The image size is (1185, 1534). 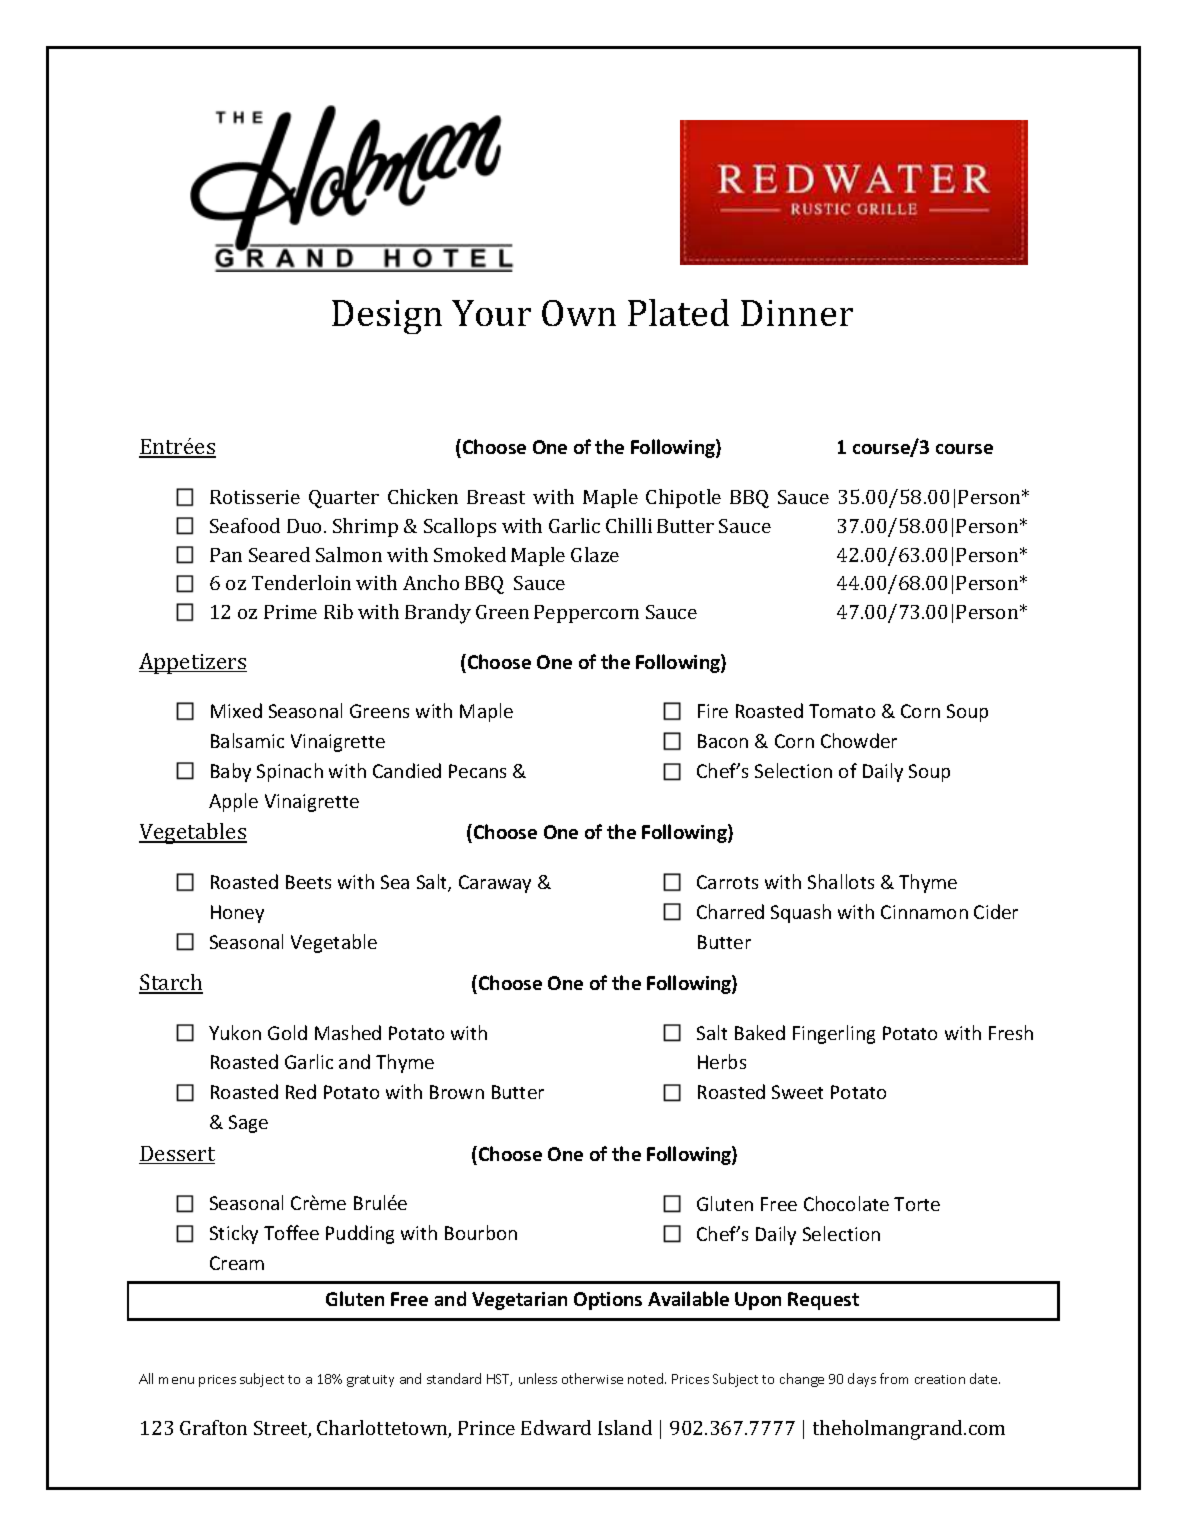 What do you see at coordinates (495, 884) in the document?
I see `Caraway` at bounding box center [495, 884].
